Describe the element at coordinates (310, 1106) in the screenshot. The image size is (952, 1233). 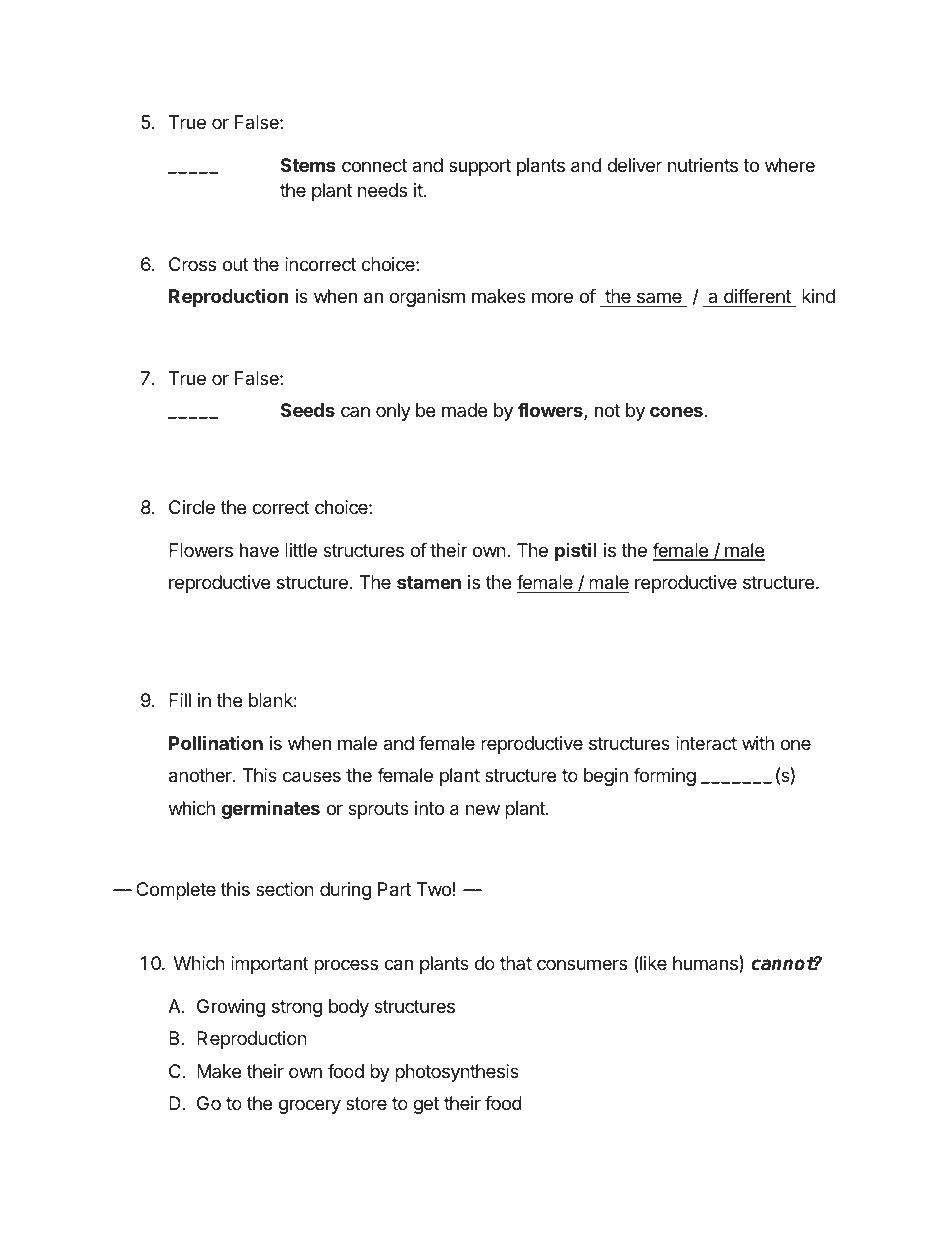
I see `grocery` at that location.
